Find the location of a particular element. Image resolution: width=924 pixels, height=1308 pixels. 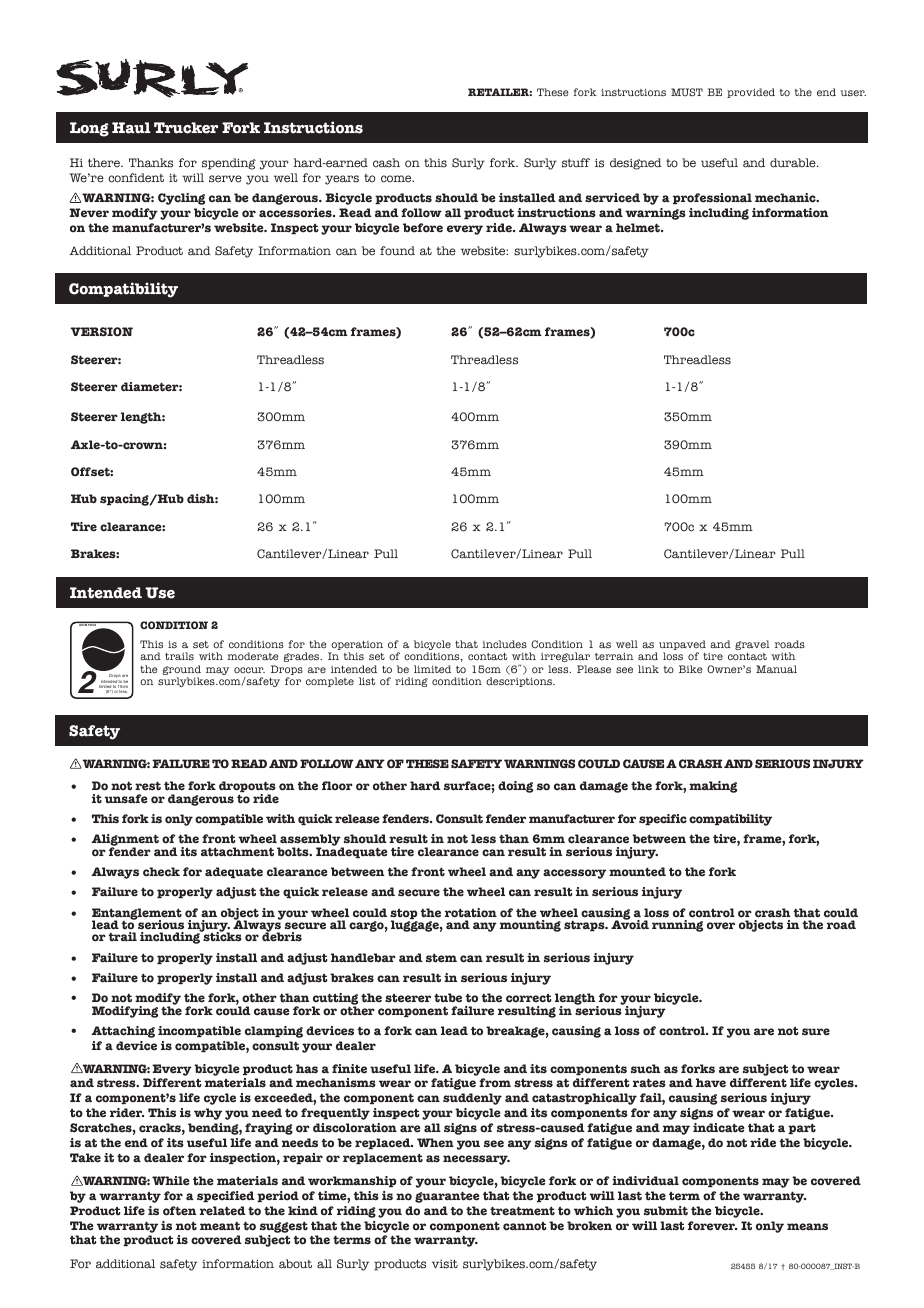

Manual is located at coordinates (776, 669).
